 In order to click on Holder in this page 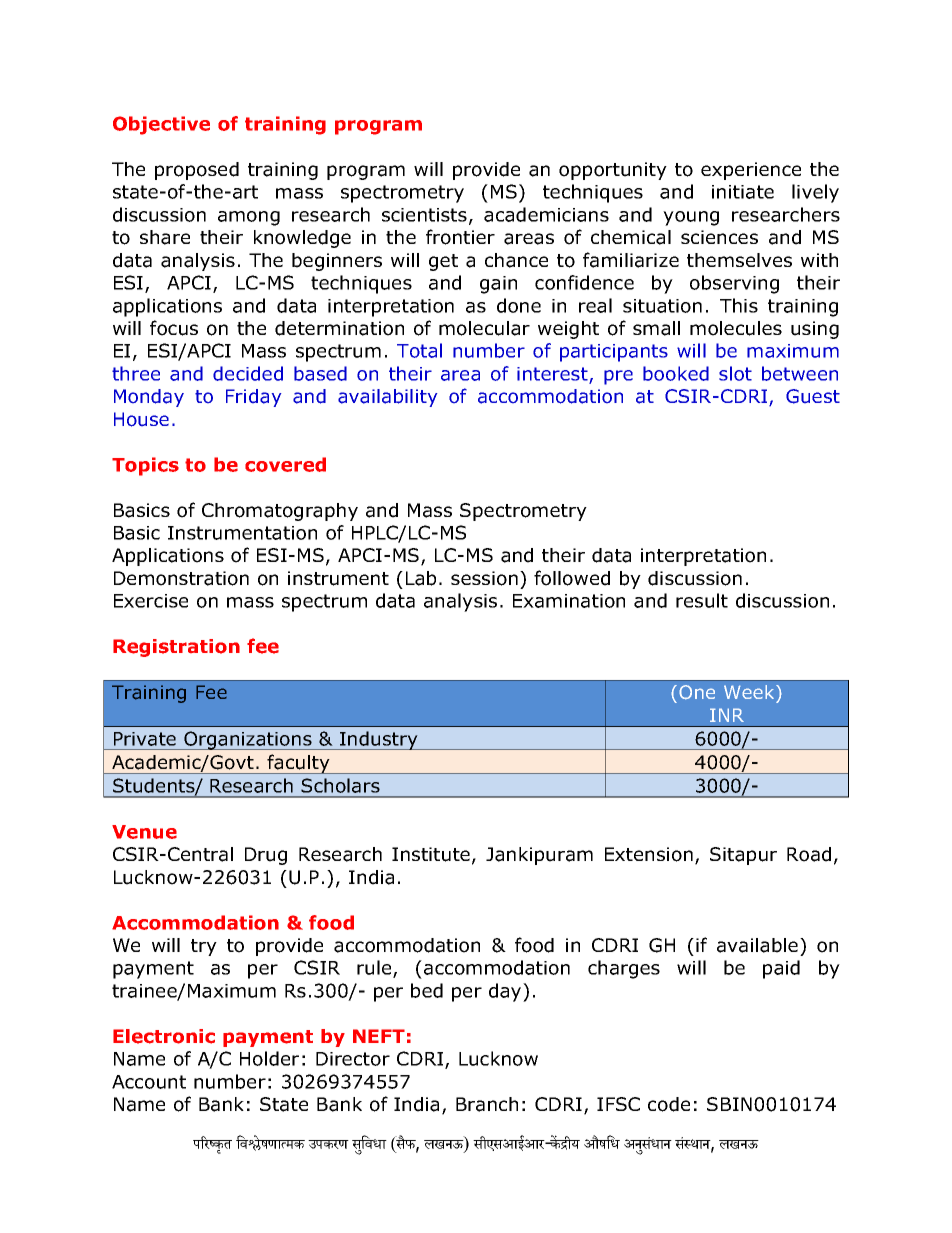, I will do `click(269, 1058)`.
